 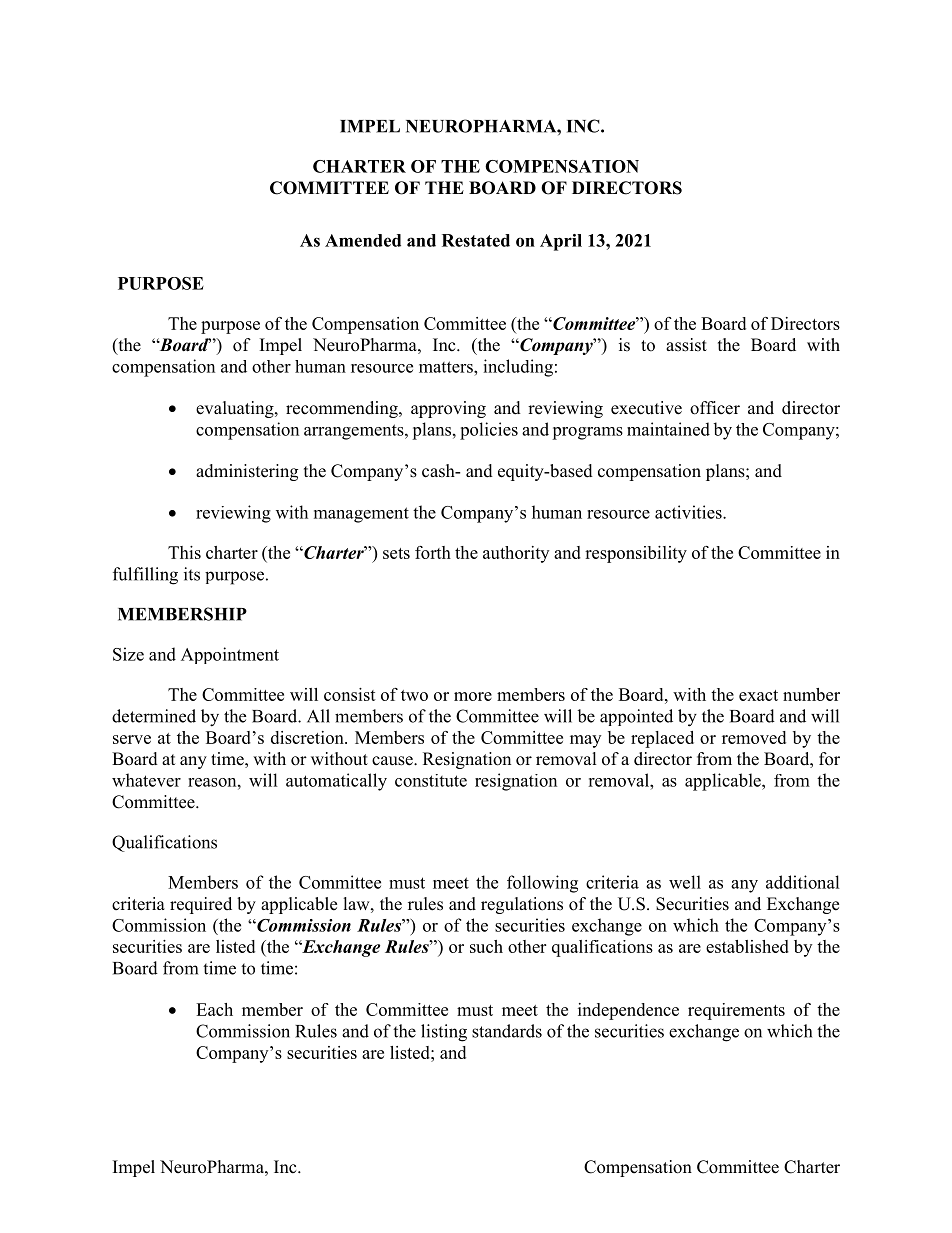 I want to click on Each, so click(x=214, y=1009).
